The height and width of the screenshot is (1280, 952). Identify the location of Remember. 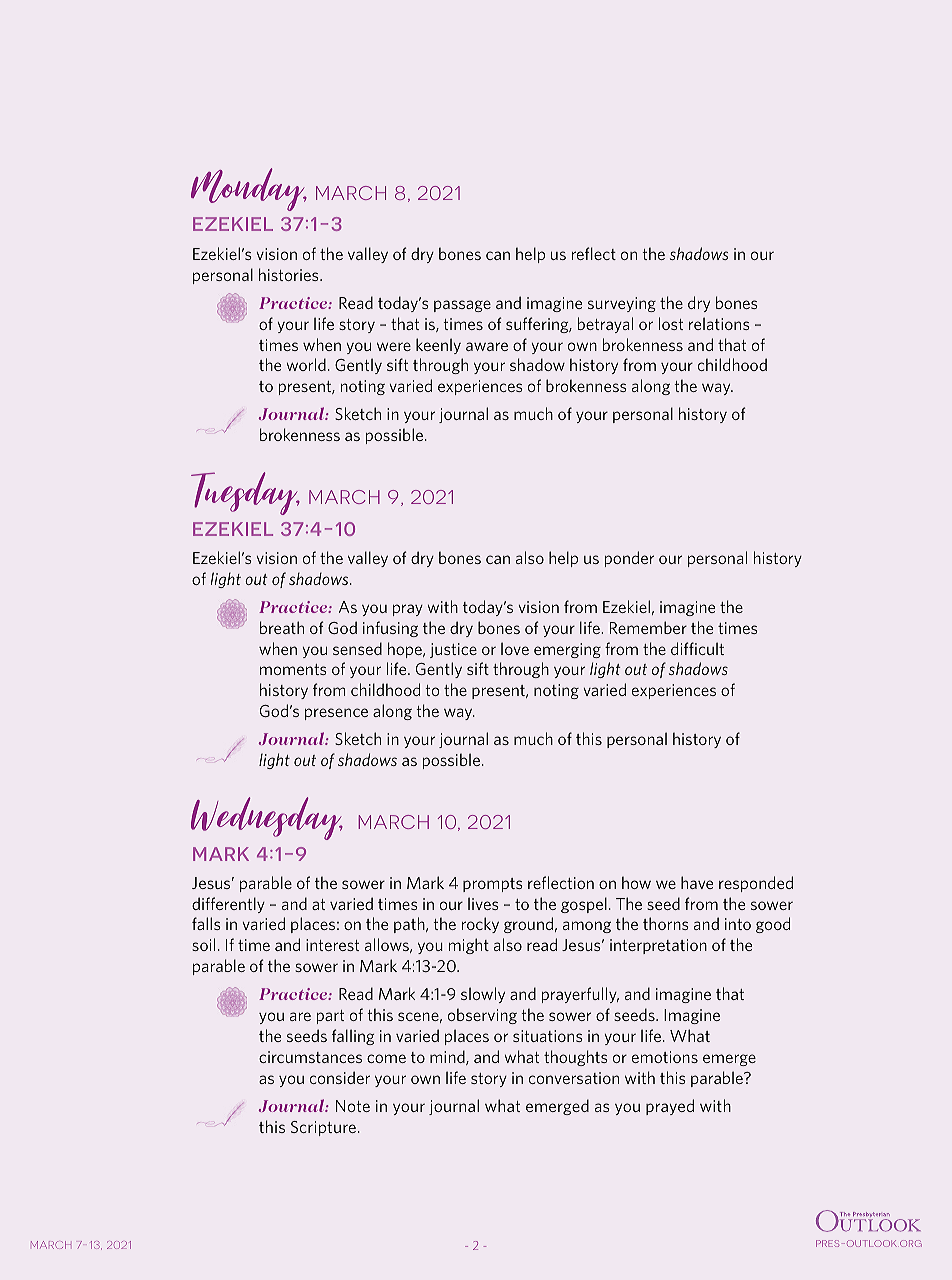
(648, 627).
